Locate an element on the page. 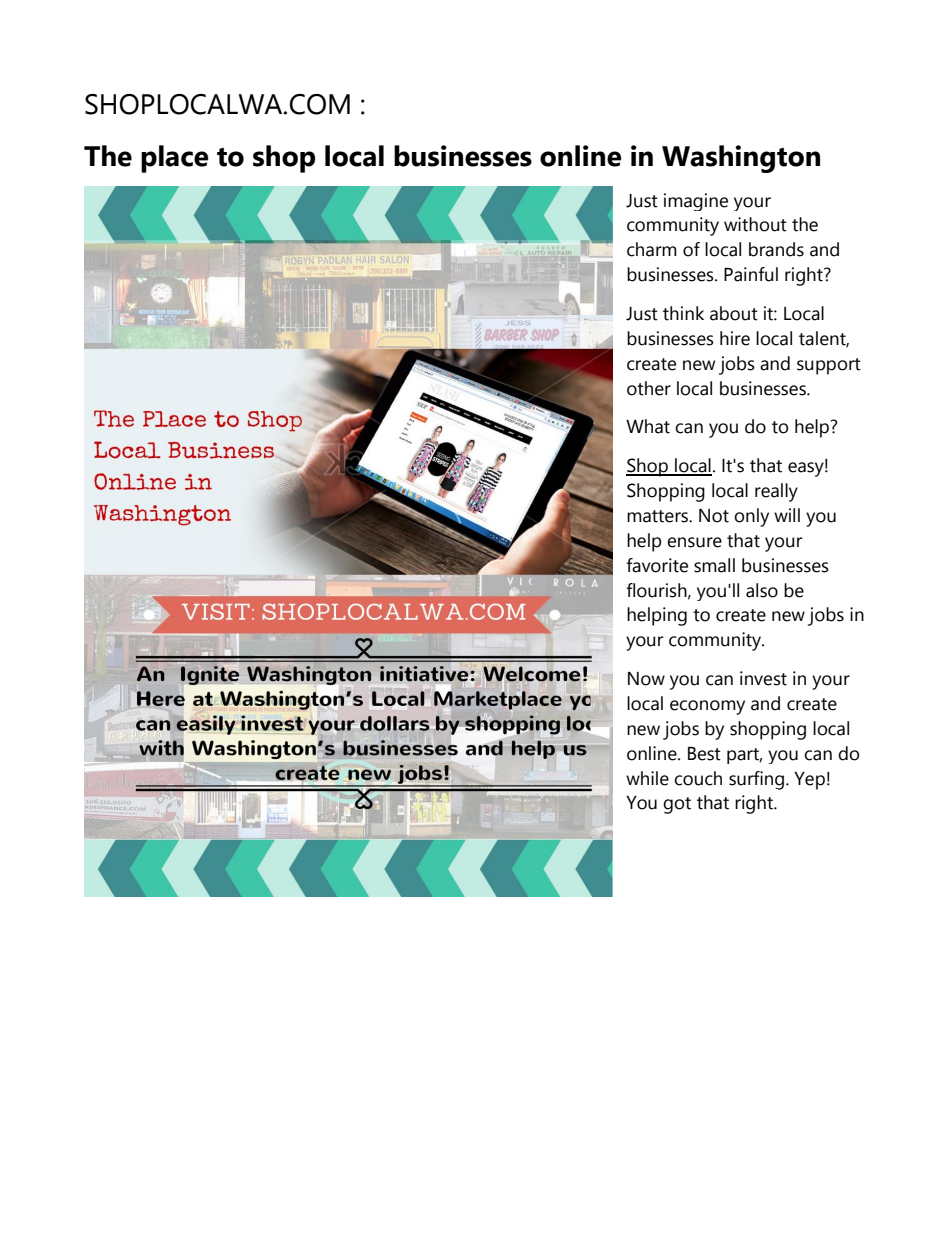 This page has width=952, height=1233. think is located at coordinates (683, 313).
